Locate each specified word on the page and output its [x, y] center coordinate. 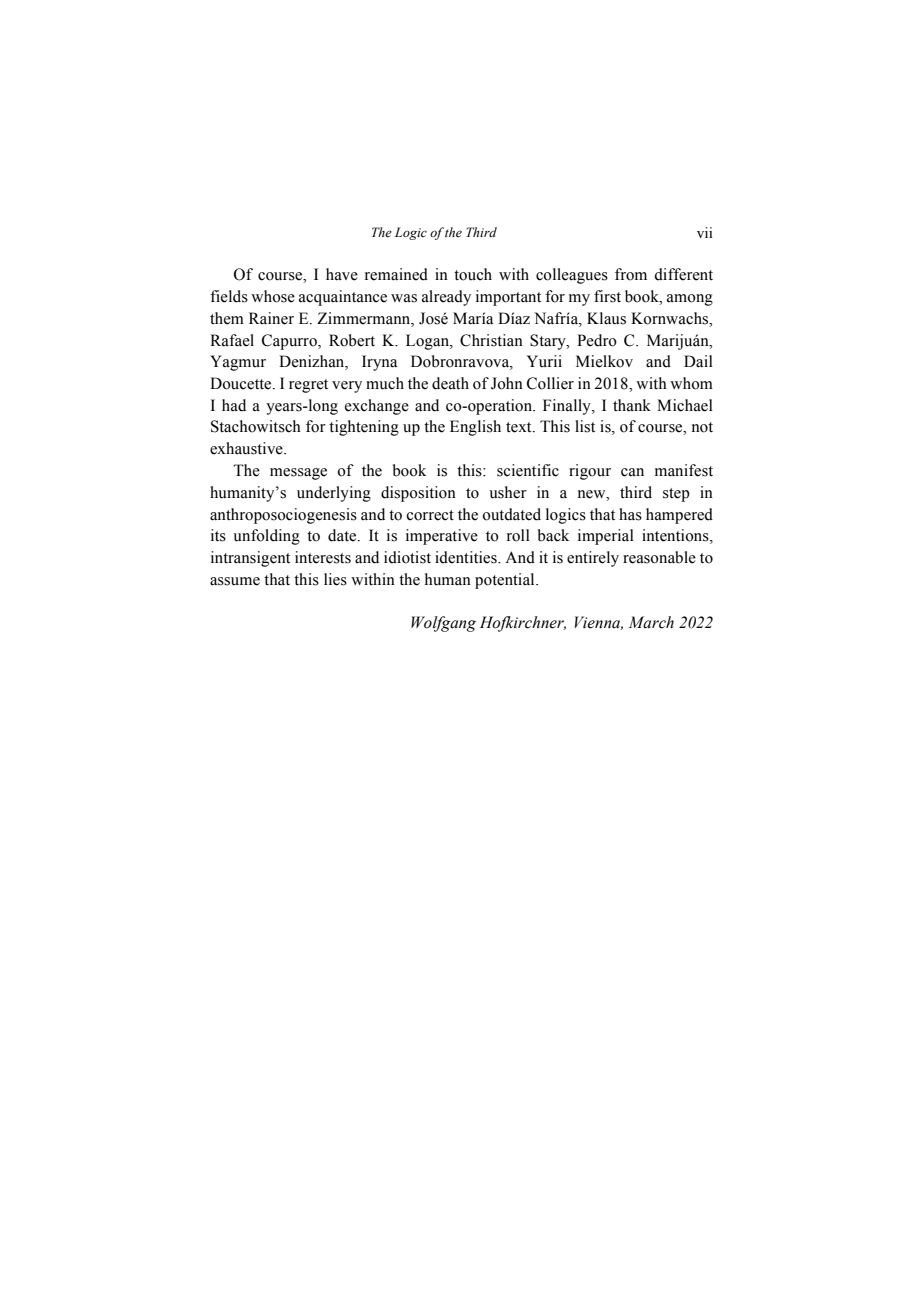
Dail [698, 361]
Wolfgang [443, 624]
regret [308, 386]
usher [508, 492]
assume [235, 581]
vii [704, 232]
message [298, 474]
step [676, 495]
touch [473, 274]
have [342, 274]
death [450, 383]
